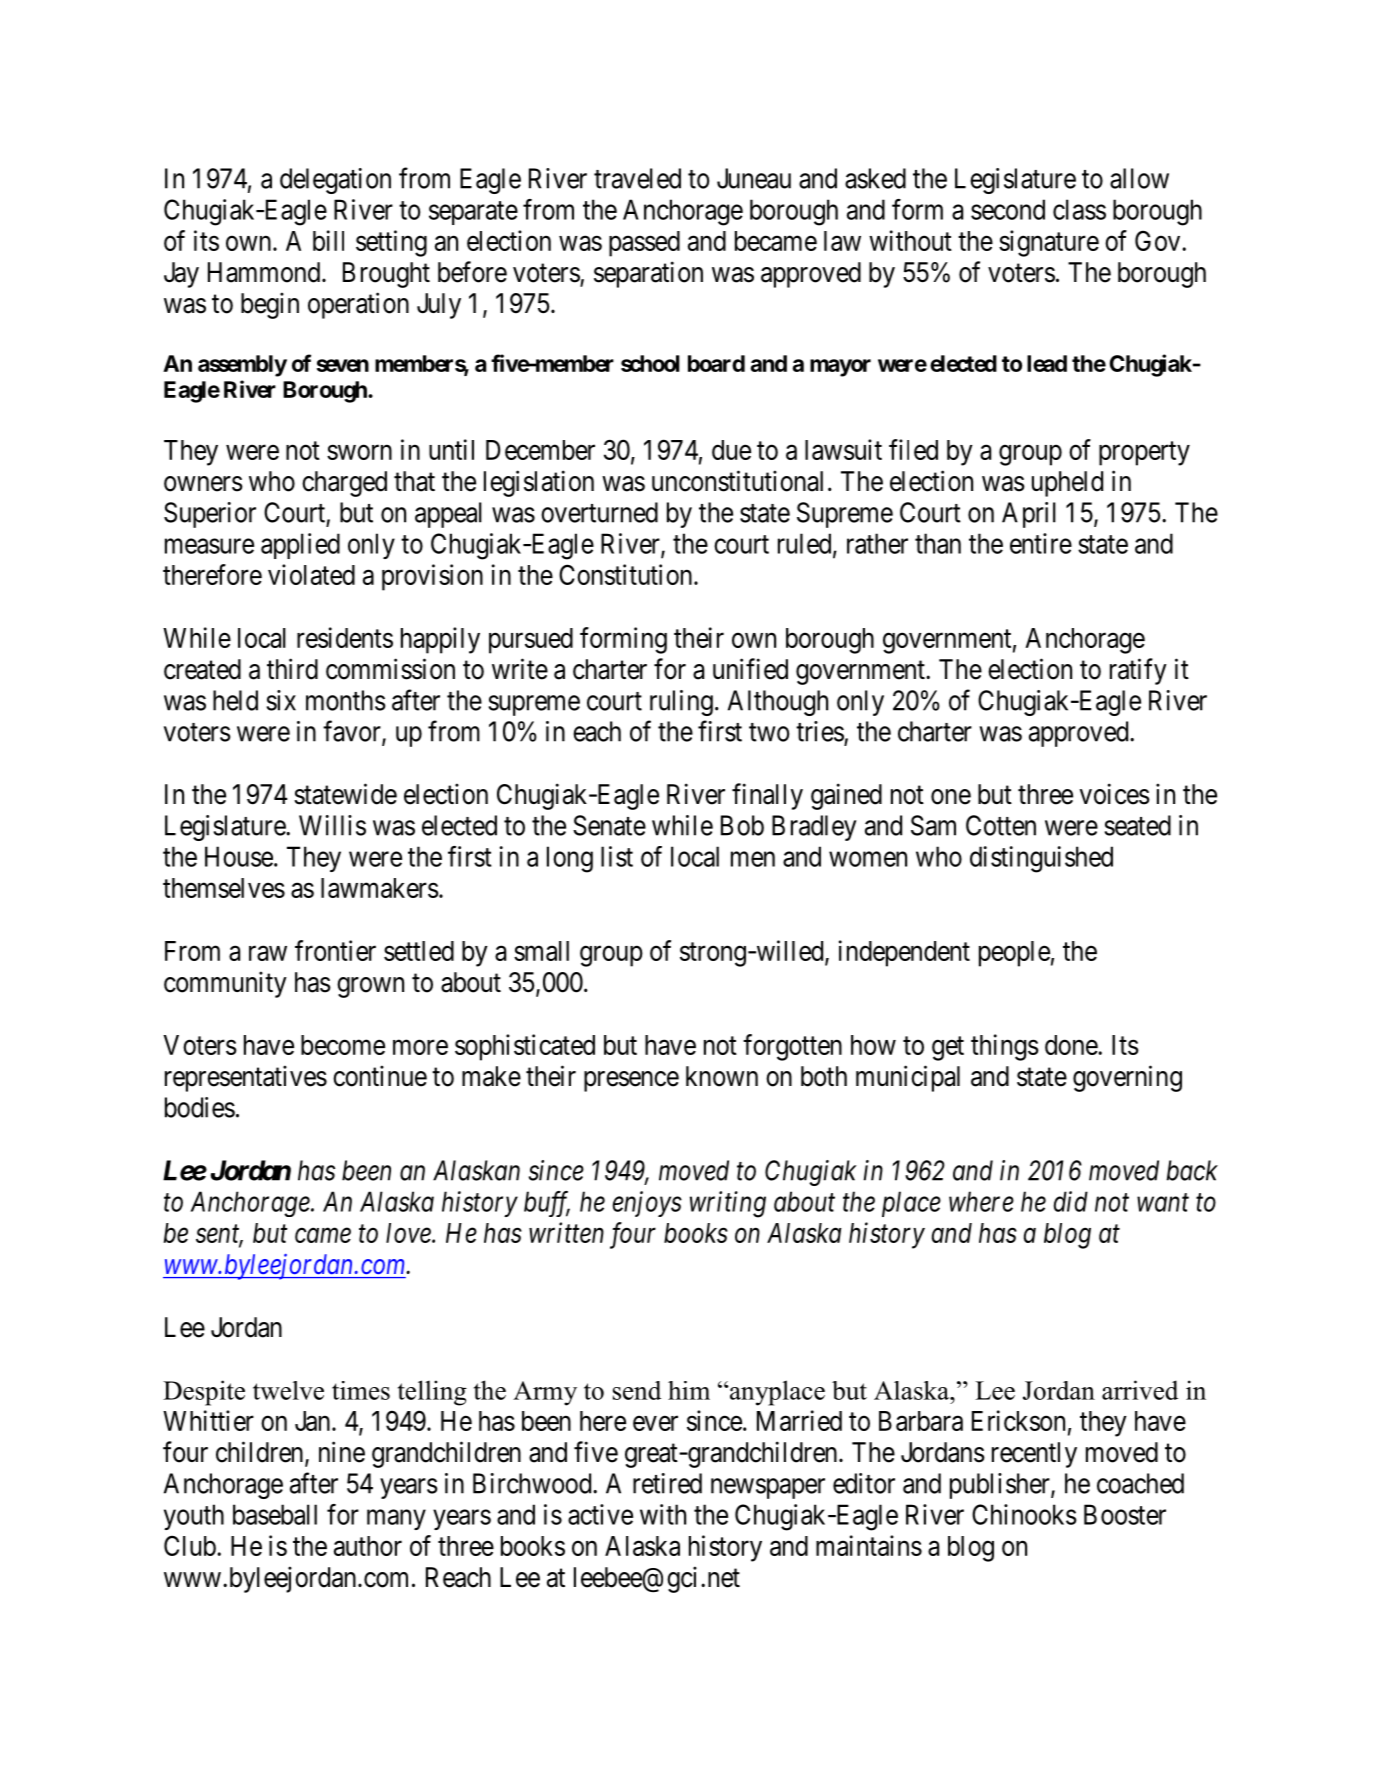 The image size is (1385, 1792). What do you see at coordinates (292, 669) in the screenshot?
I see `third` at bounding box center [292, 669].
